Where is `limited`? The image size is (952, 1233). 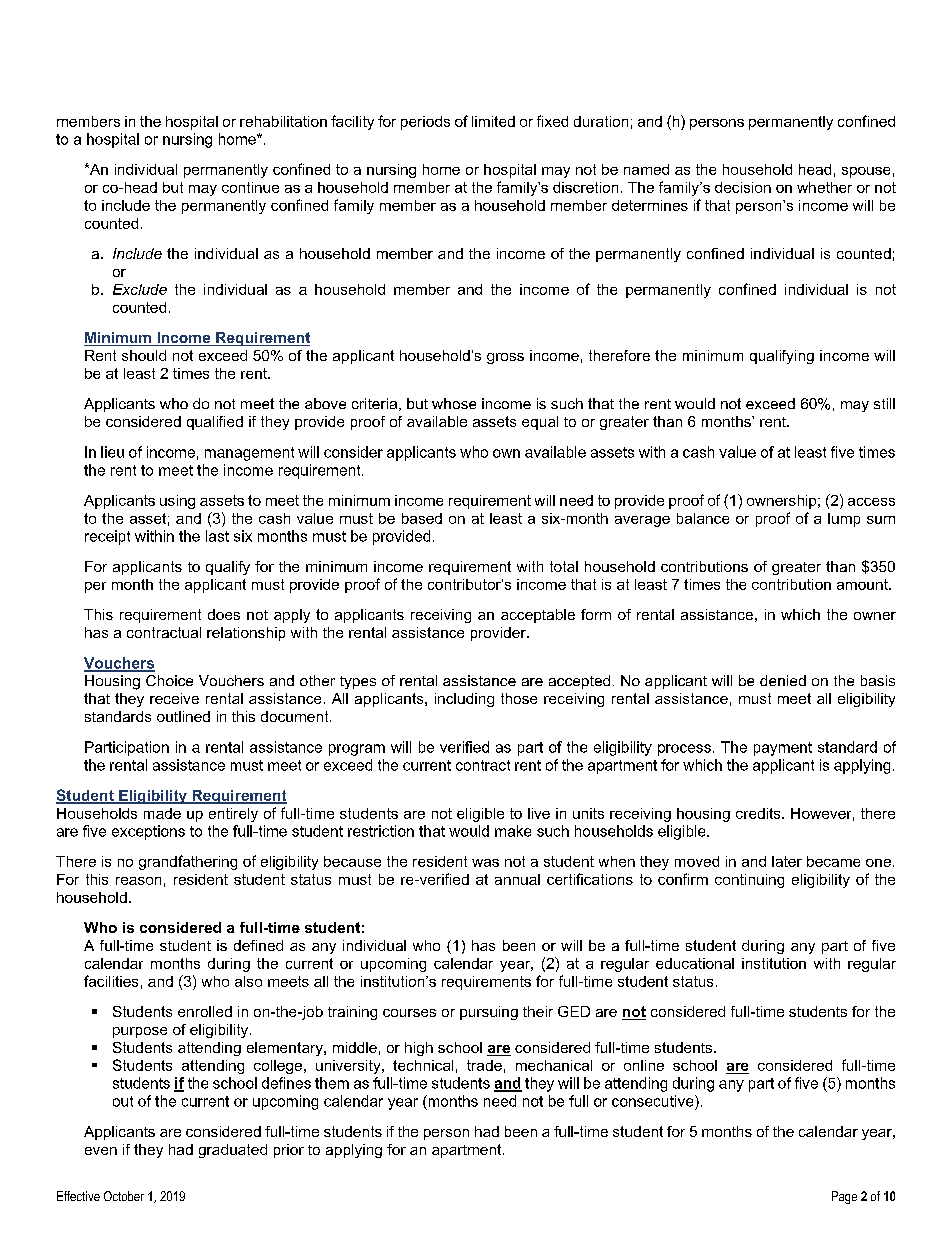
limited is located at coordinates (493, 121).
